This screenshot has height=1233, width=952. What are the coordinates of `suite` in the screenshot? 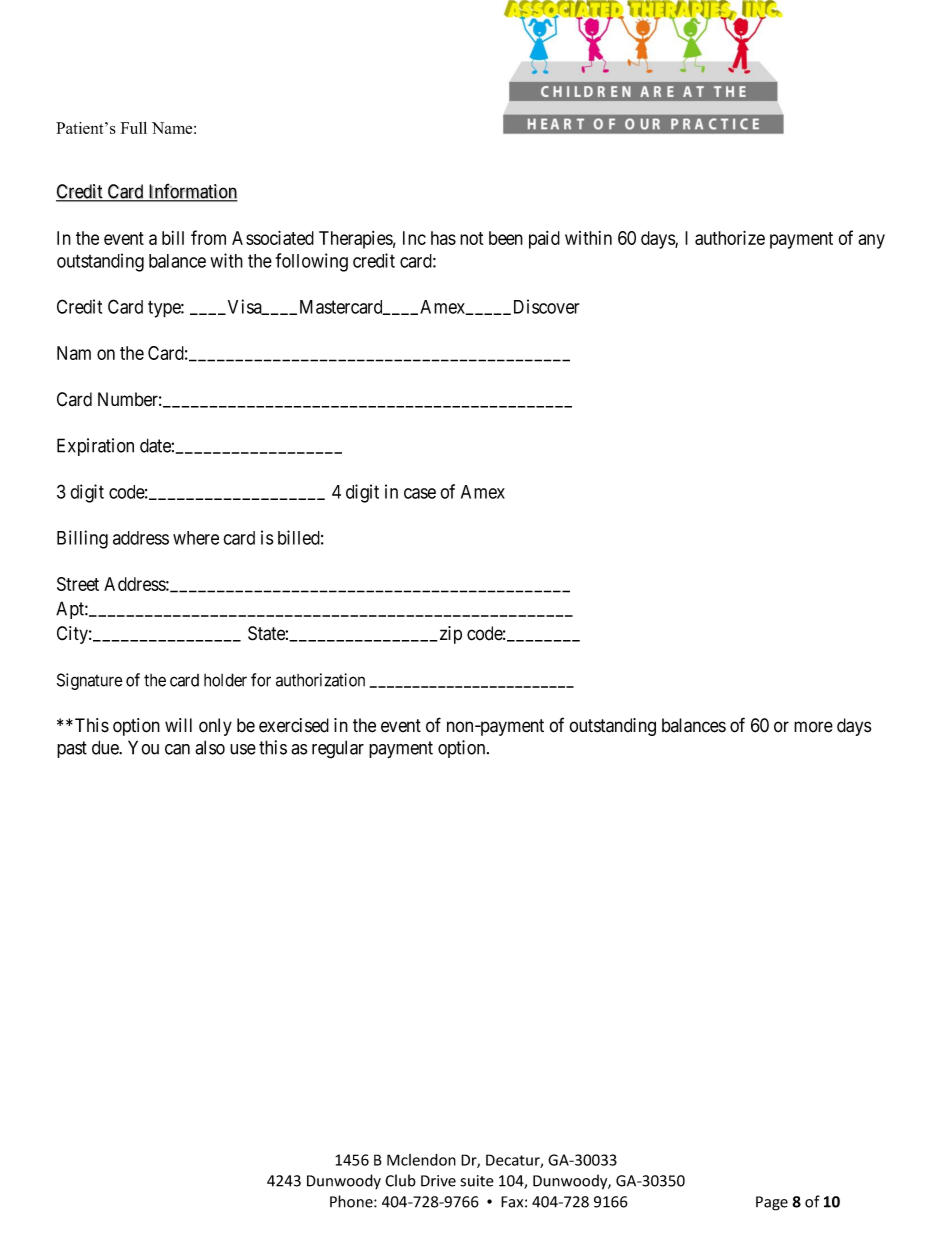 It's located at (477, 1181).
